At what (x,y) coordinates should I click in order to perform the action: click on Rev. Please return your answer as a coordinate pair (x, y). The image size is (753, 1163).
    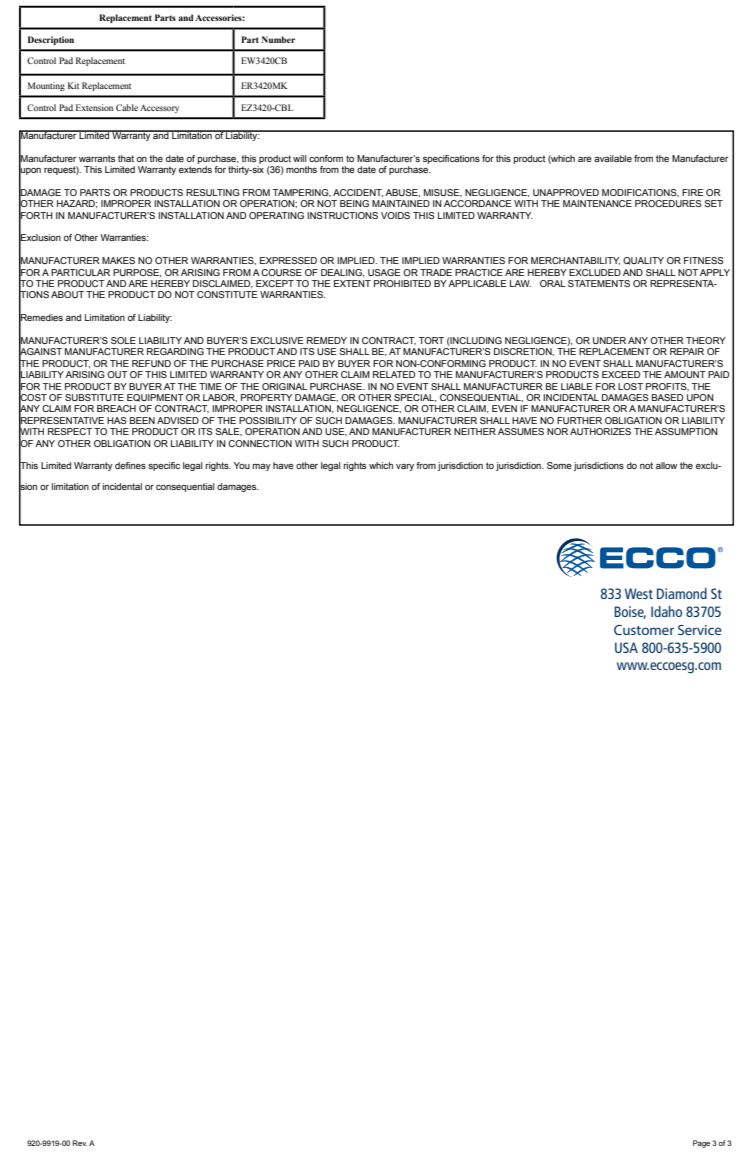
    Looking at the image, I should click on (79, 1143).
